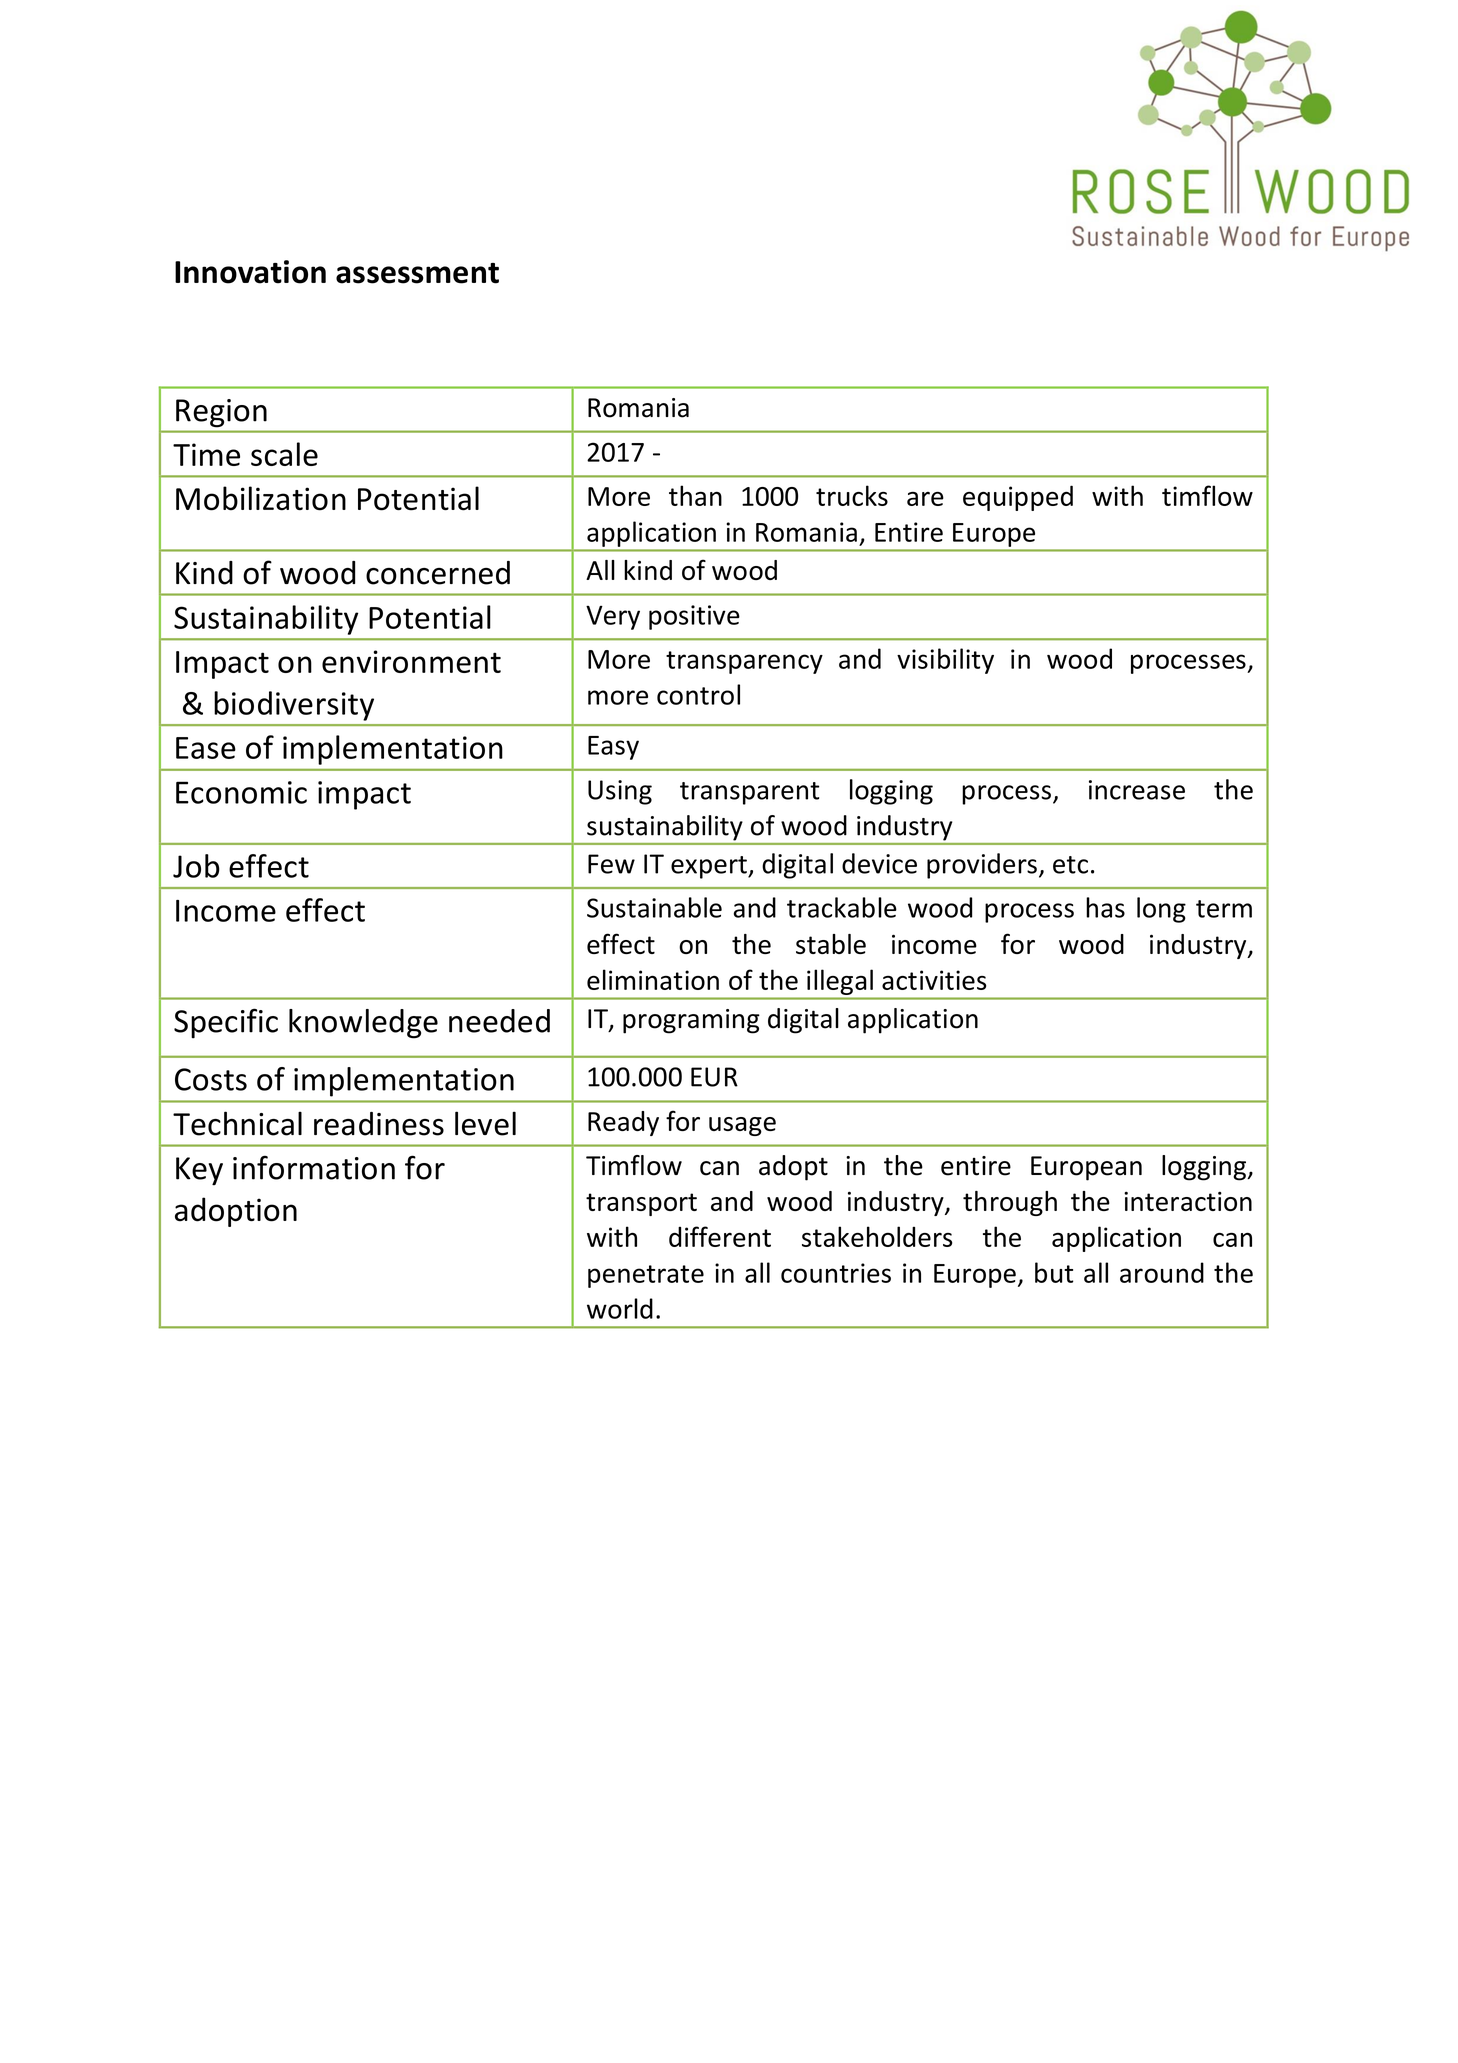 This image has height=2063, width=1458. What do you see at coordinates (1054, 1272) in the image?
I see `but` at bounding box center [1054, 1272].
